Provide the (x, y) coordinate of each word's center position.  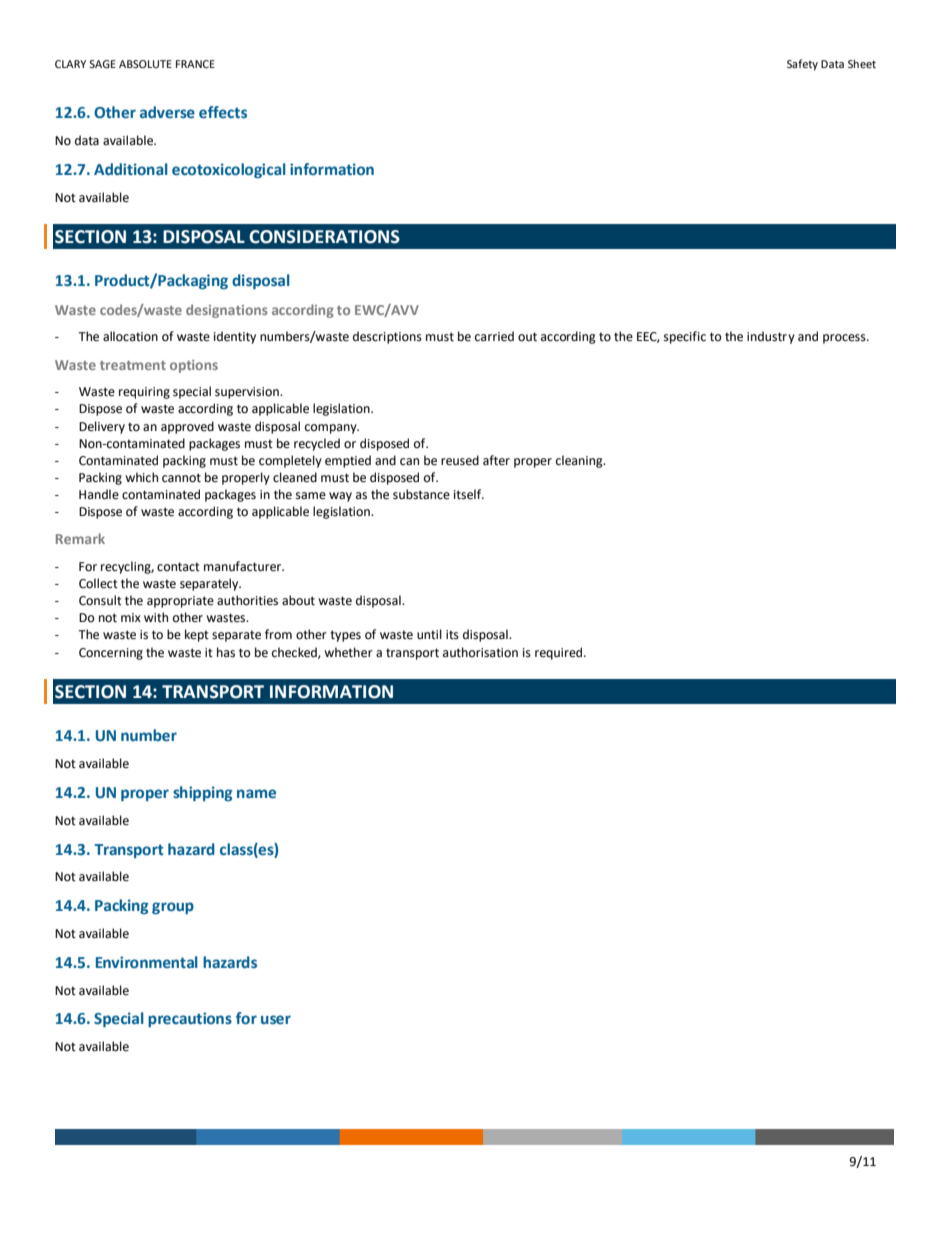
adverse (167, 112)
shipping (203, 793)
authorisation (480, 652)
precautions (190, 1019)
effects (223, 112)
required (560, 653)
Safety (802, 65)
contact (178, 567)
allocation (130, 336)
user (276, 1020)
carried (494, 336)
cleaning (580, 461)
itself (469, 494)
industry (771, 337)
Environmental (147, 962)
